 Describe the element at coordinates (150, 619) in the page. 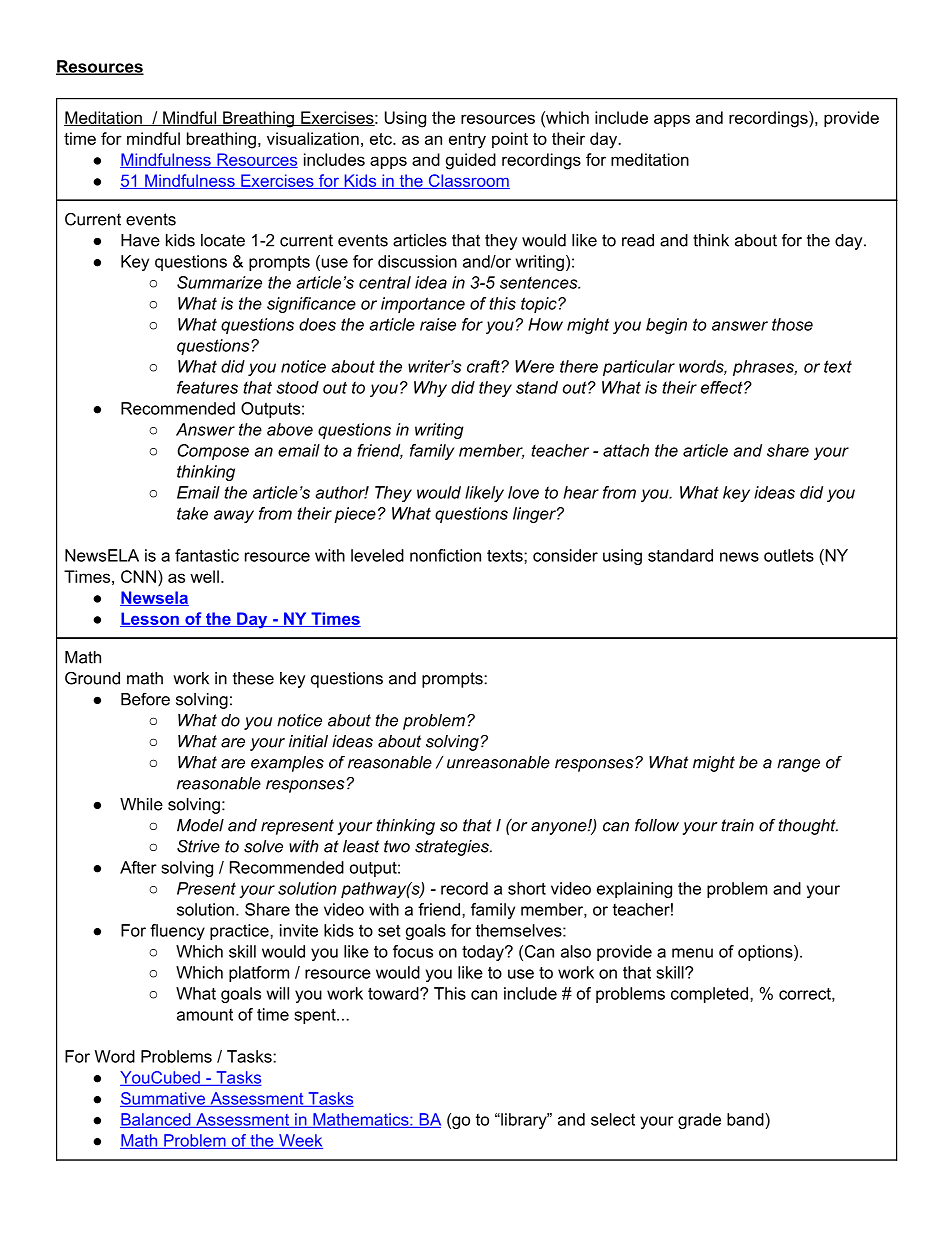

I see `Lesson` at that location.
